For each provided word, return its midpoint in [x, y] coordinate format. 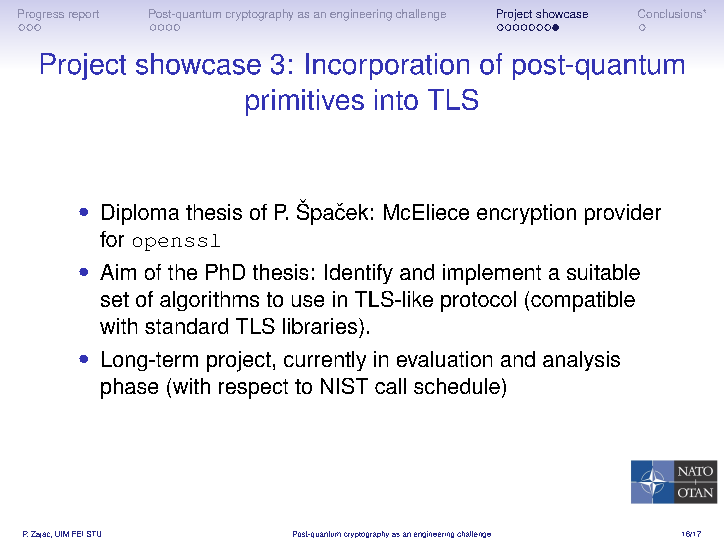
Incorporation [387, 66]
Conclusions [671, 13]
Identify [359, 274]
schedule [457, 386]
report [84, 15]
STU [94, 534]
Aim [118, 272]
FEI [77, 534]
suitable [603, 272]
